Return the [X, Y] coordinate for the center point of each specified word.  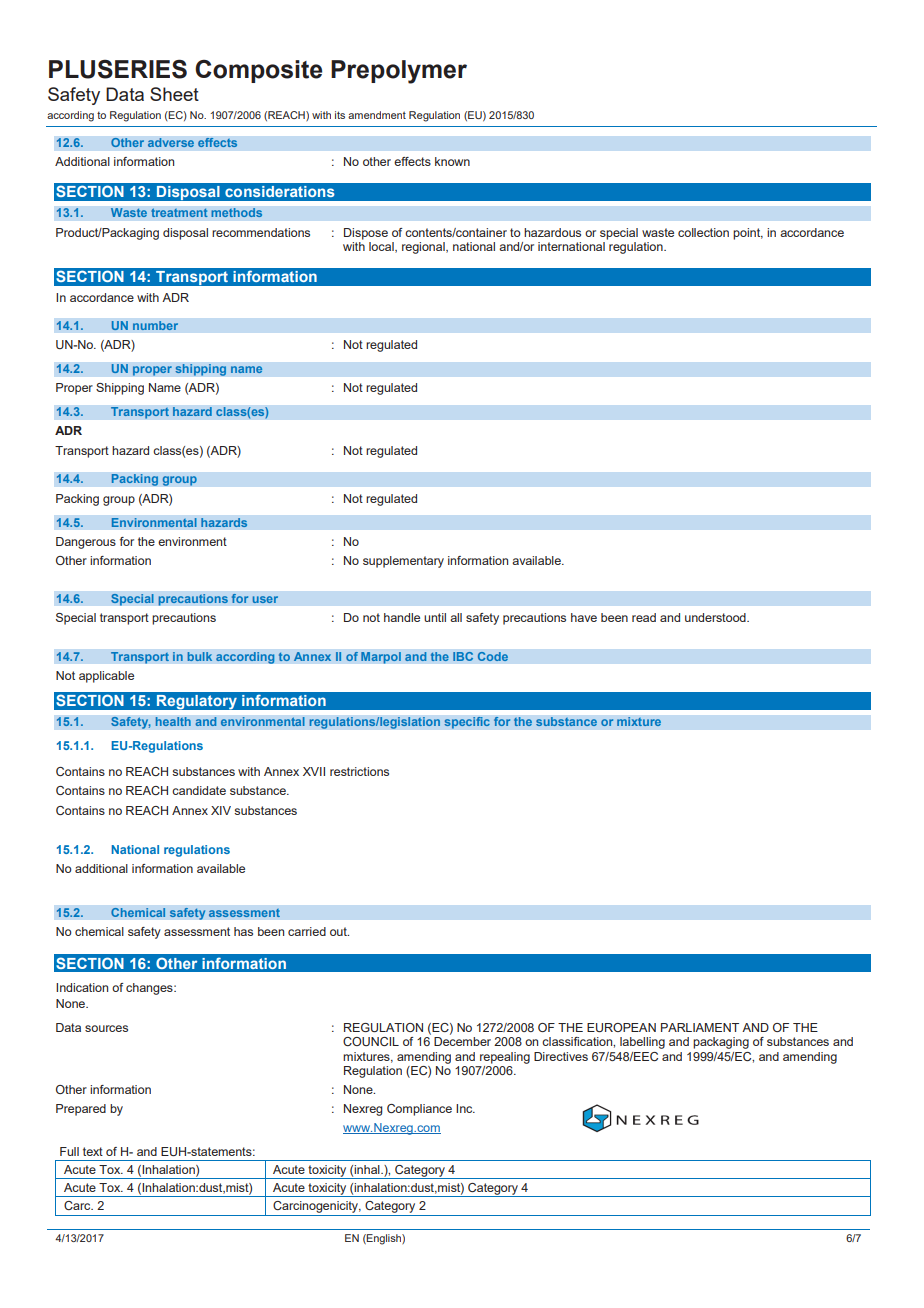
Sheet [174, 94]
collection [703, 232]
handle [402, 617]
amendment [377, 115]
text [93, 1151]
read [644, 617]
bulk [200, 657]
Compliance [419, 1110]
